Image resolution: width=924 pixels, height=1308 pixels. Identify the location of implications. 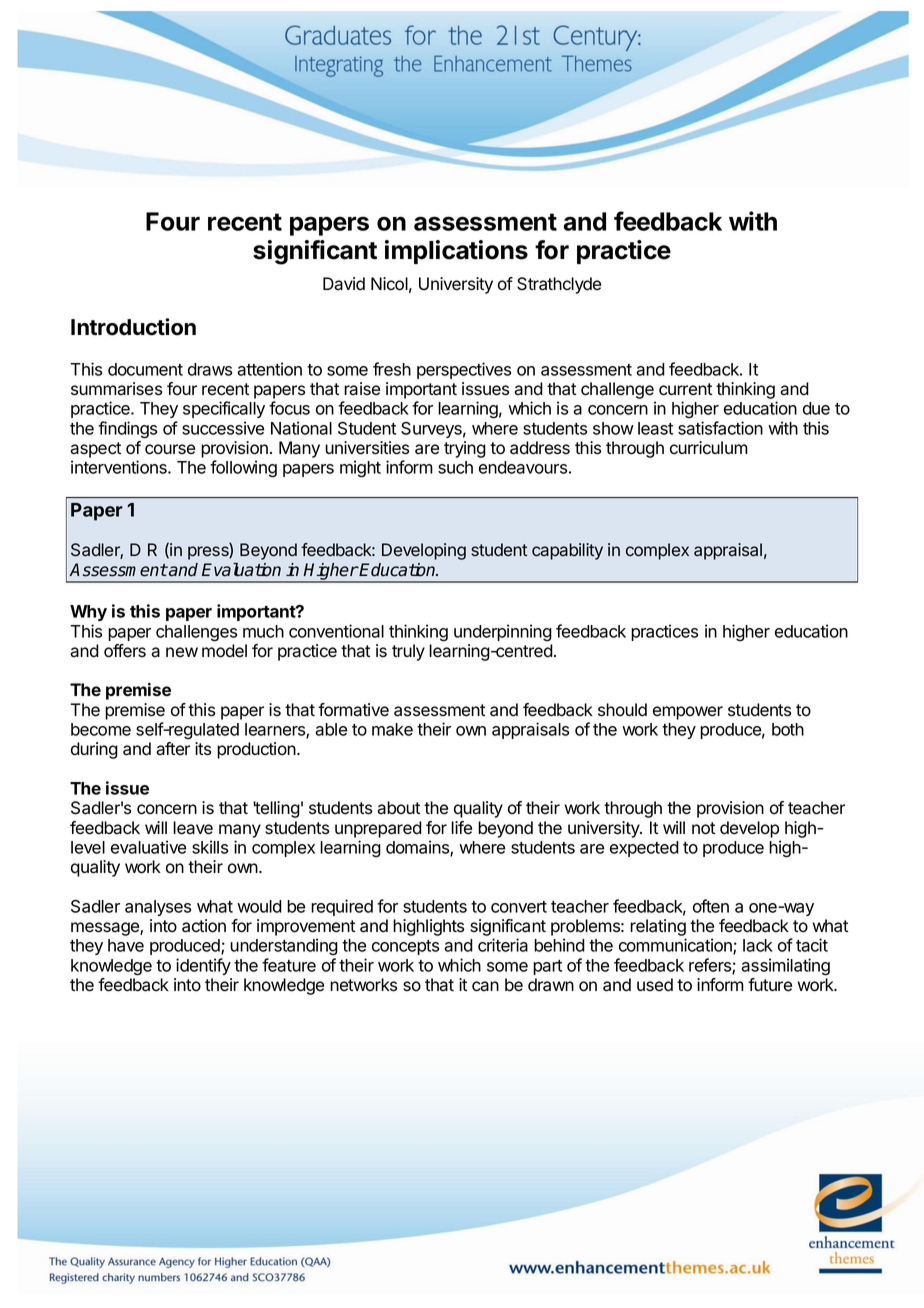
(456, 252).
